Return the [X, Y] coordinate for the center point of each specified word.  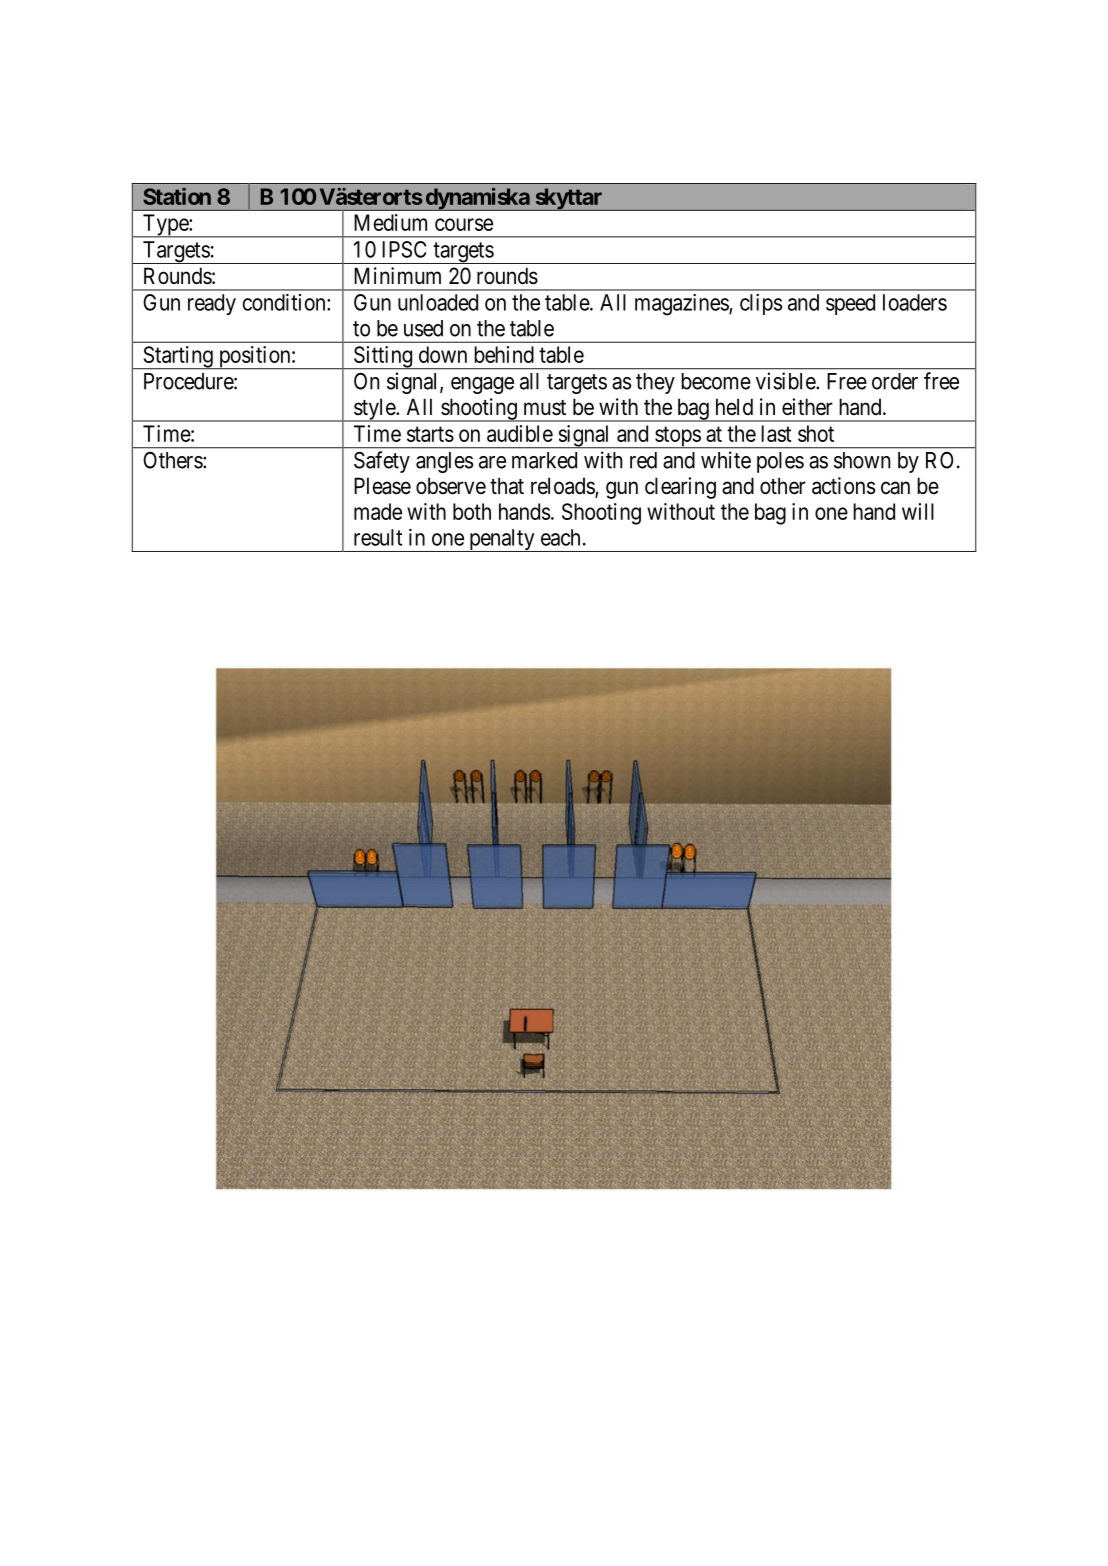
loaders [915, 302]
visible [786, 381]
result [378, 537]
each [560, 537]
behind [504, 354]
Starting [178, 358]
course [464, 224]
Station [177, 196]
